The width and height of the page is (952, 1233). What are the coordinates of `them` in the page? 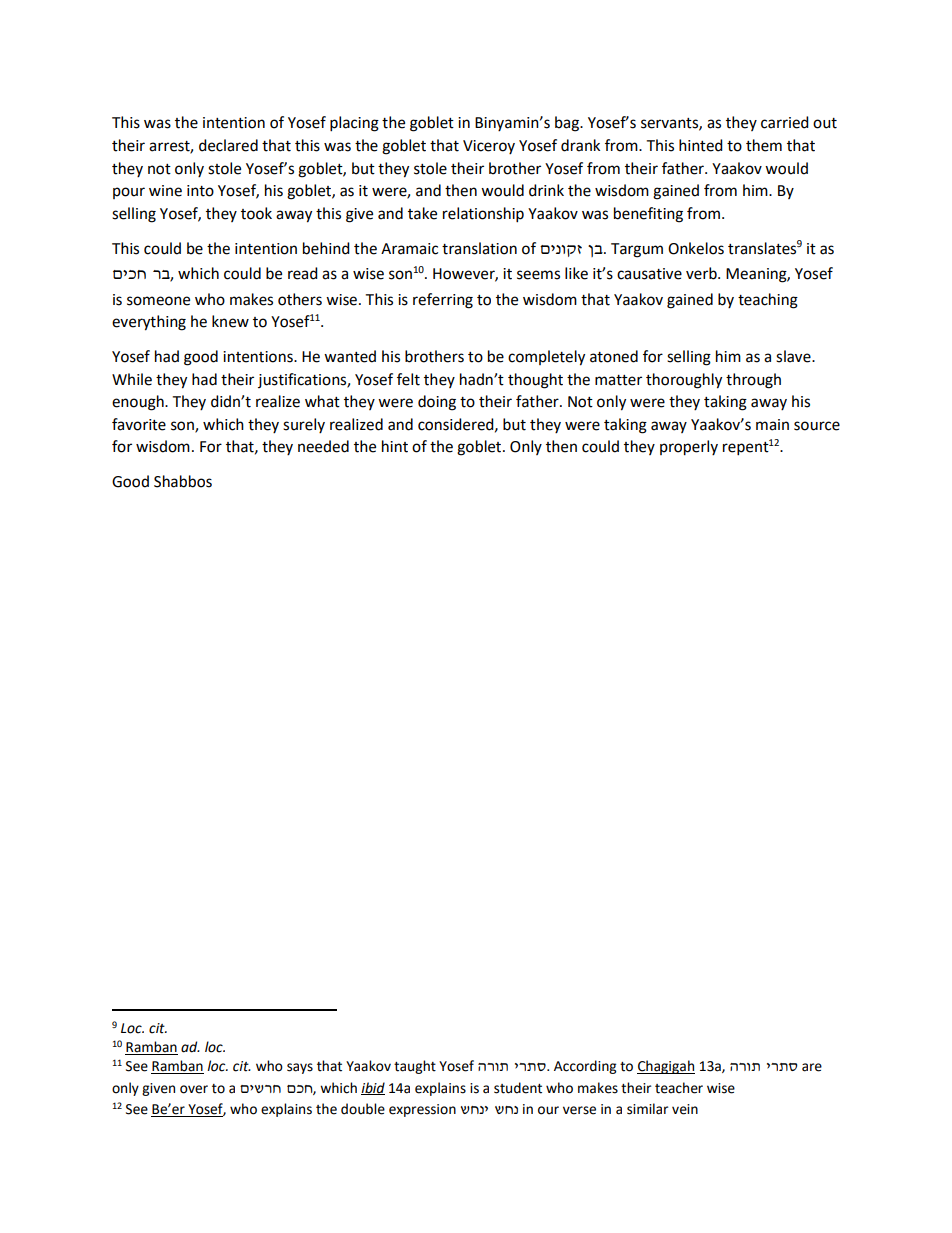 It's located at (764, 145).
